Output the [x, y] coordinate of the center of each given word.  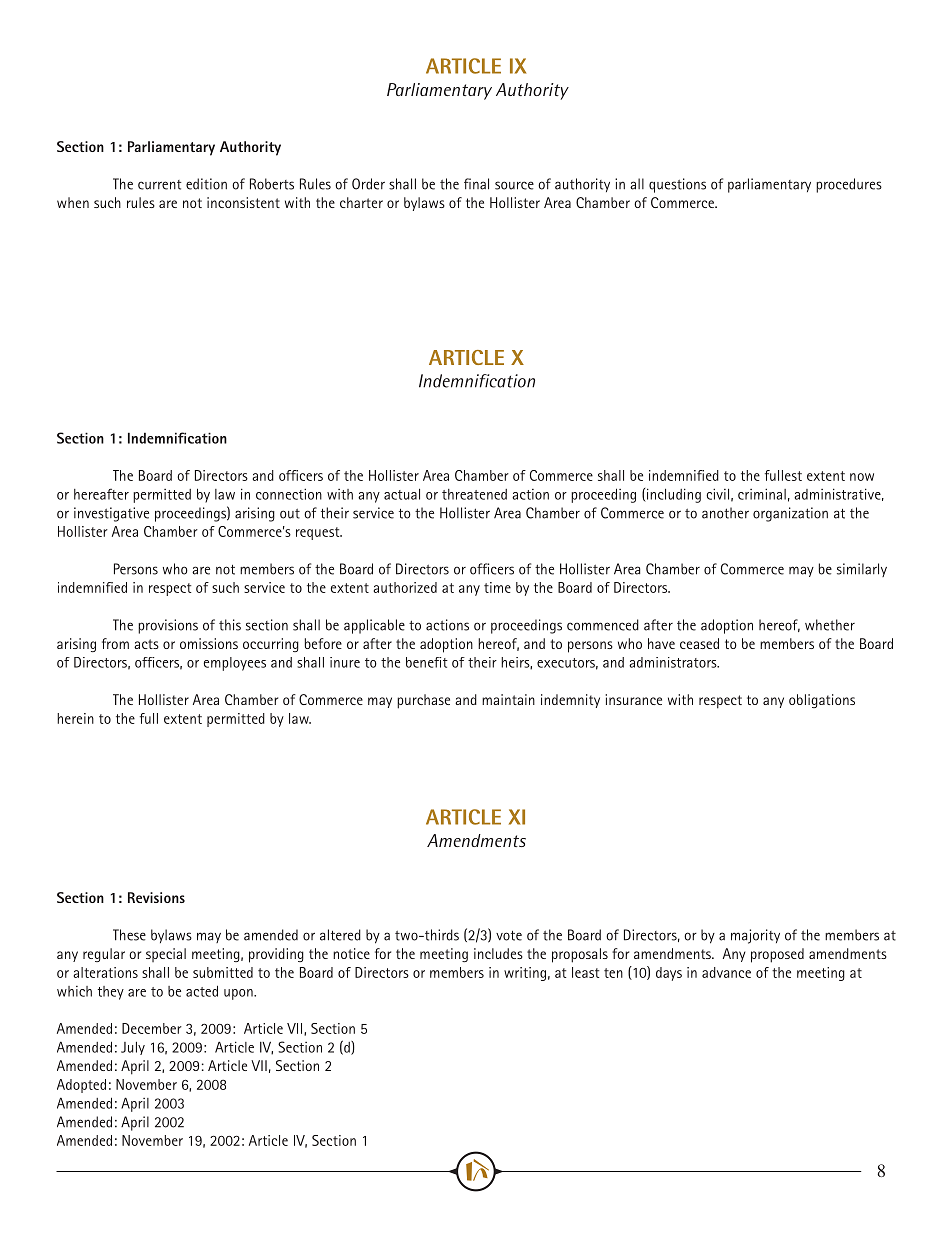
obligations [822, 701]
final [476, 184]
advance [726, 972]
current [160, 185]
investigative [111, 514]
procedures [849, 185]
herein [75, 718]
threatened [474, 494]
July [133, 1048]
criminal [762, 494]
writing [525, 974]
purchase [423, 701]
